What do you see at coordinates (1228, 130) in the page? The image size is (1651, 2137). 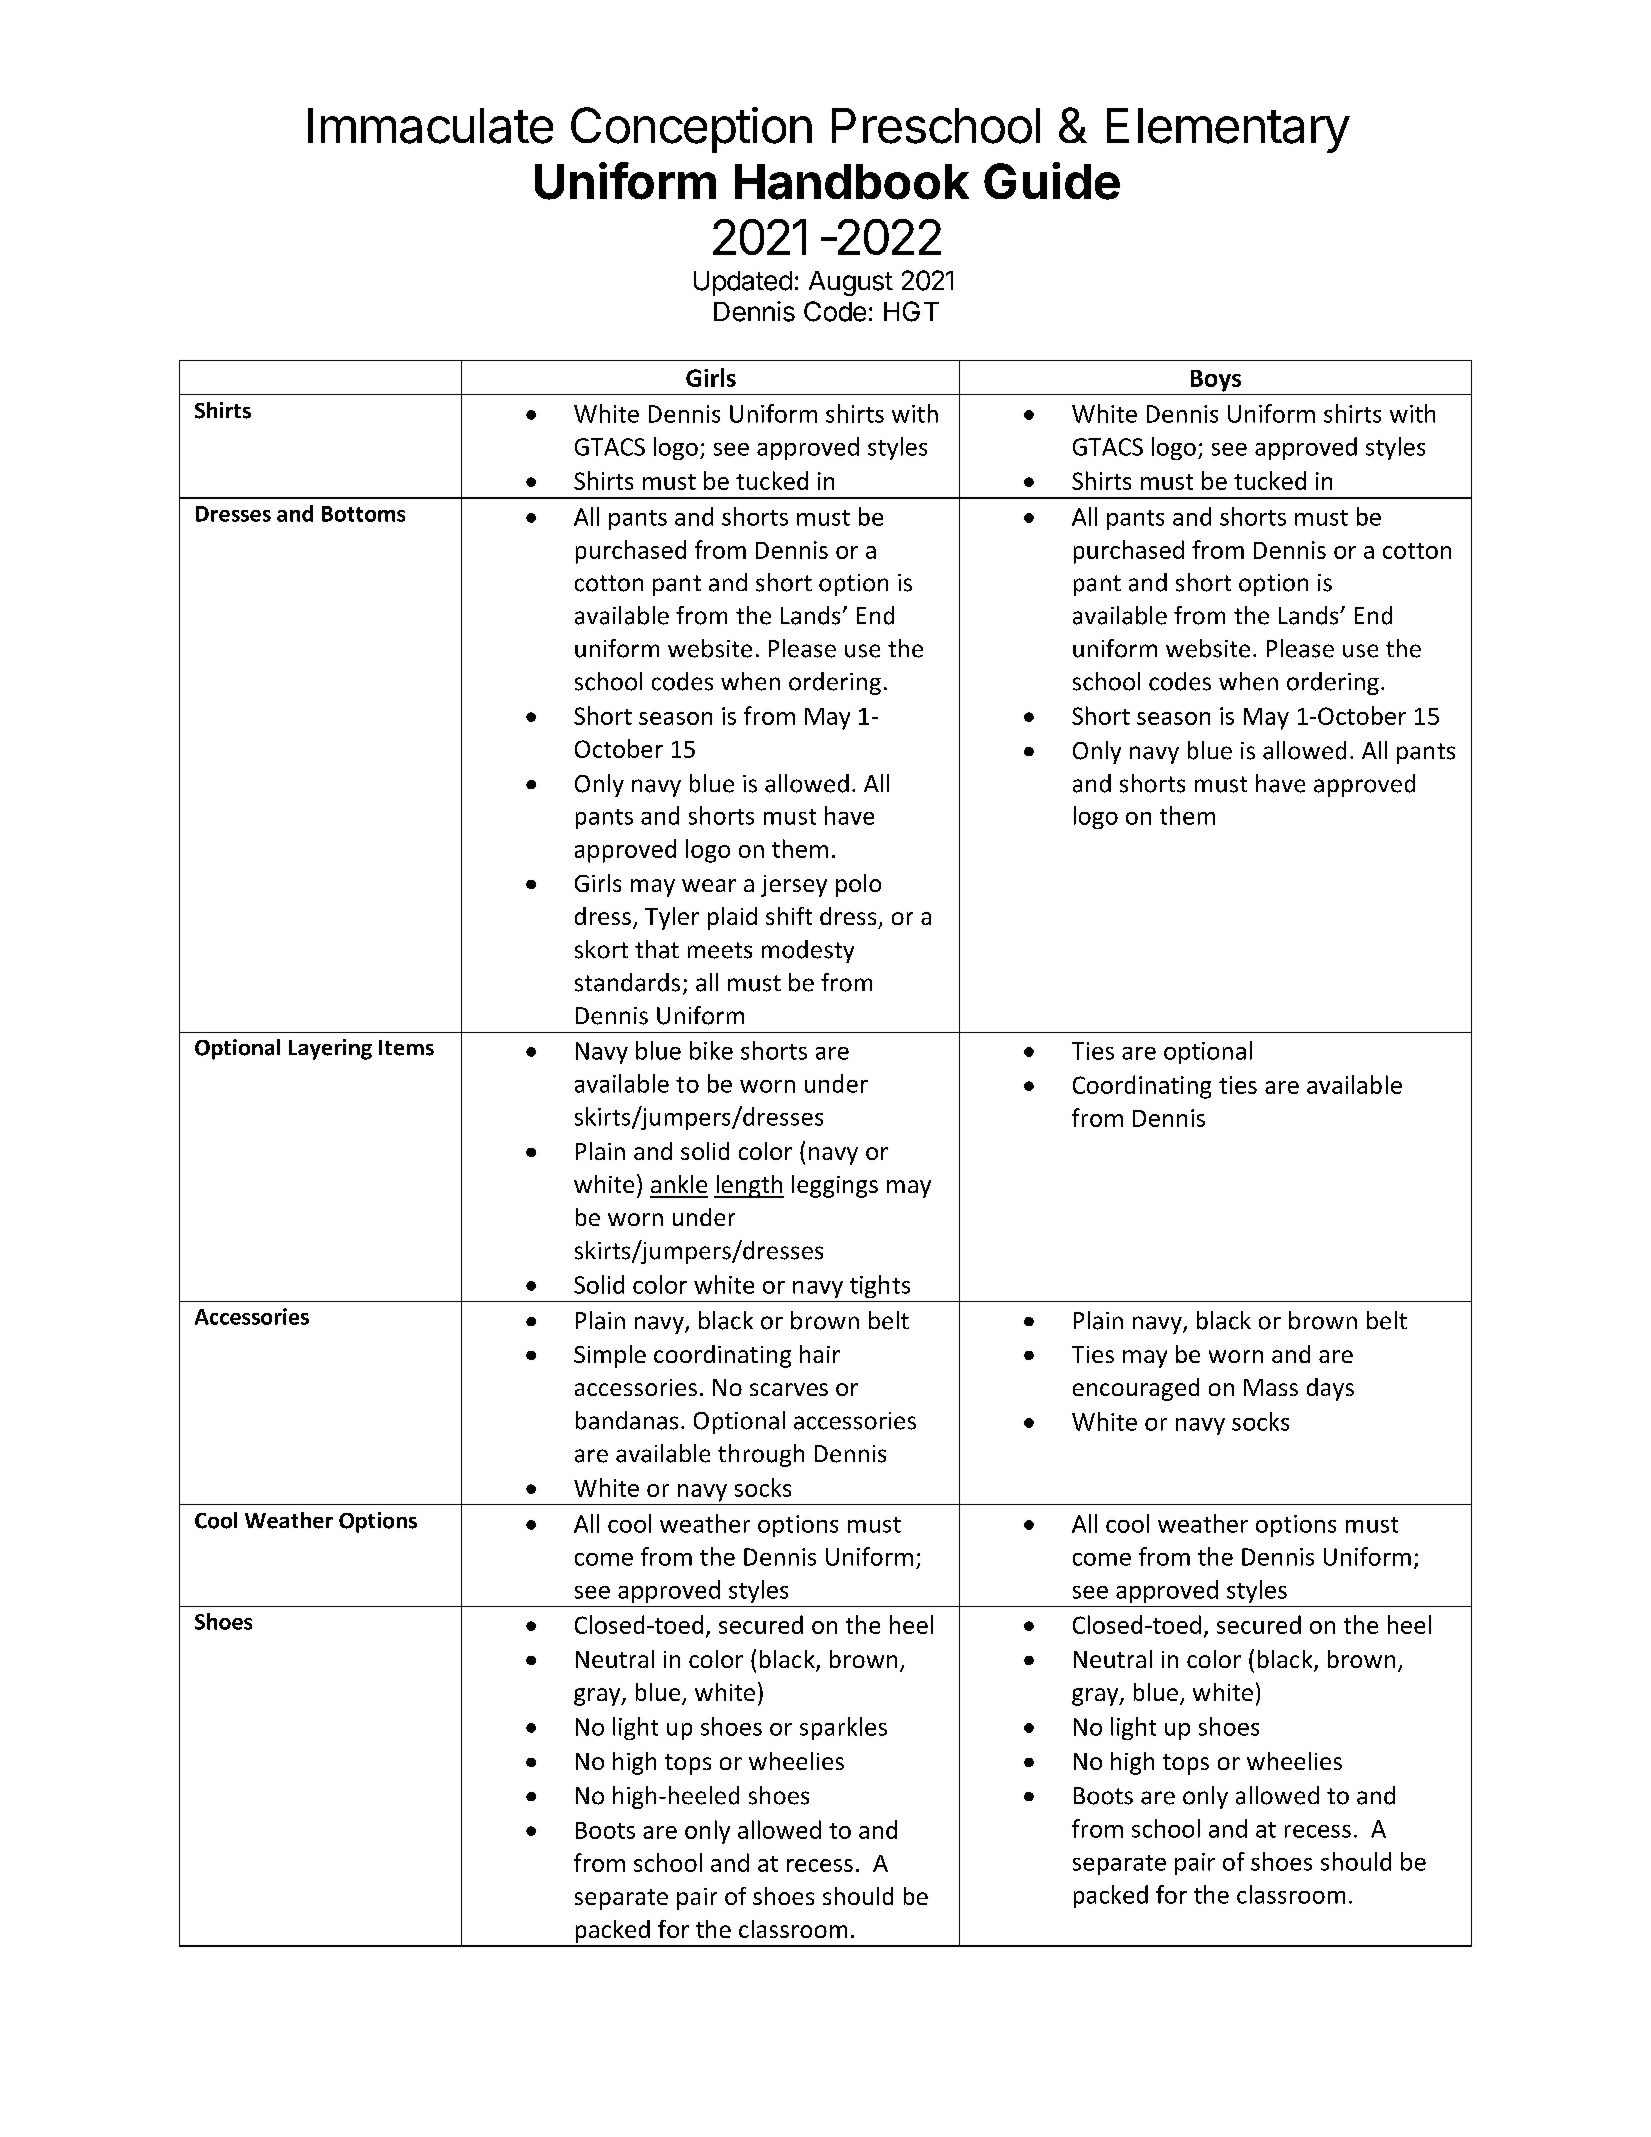 I see `Elementary` at bounding box center [1228, 130].
